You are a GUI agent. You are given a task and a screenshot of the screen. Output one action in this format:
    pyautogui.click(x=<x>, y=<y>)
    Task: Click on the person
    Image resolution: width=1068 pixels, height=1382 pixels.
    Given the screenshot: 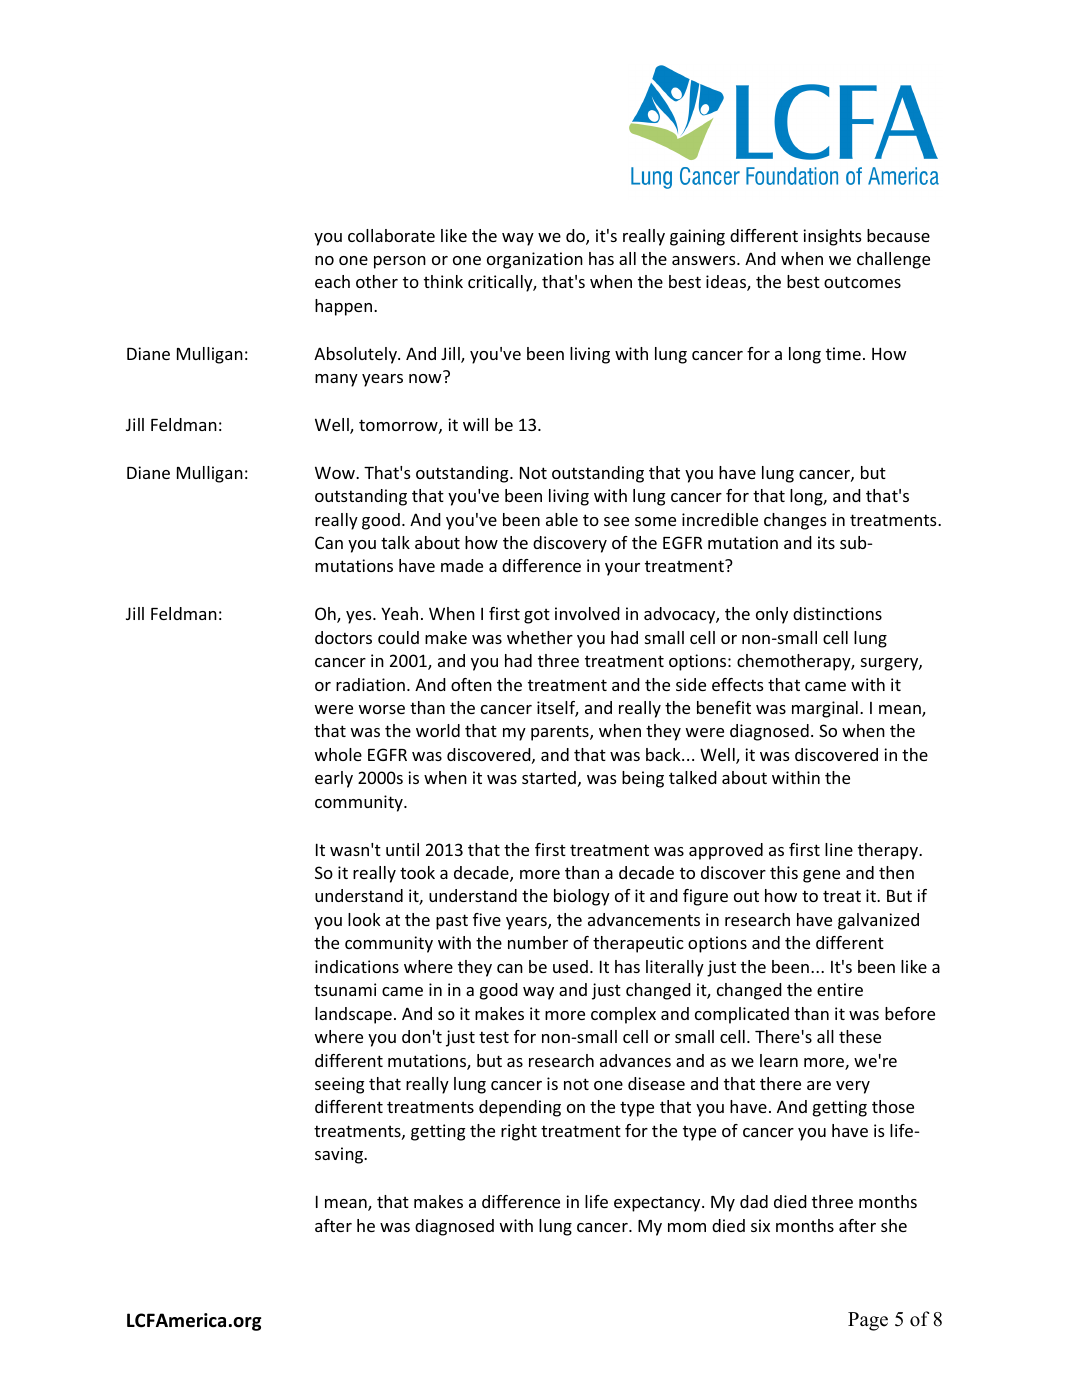 What is the action you would take?
    pyautogui.click(x=400, y=262)
